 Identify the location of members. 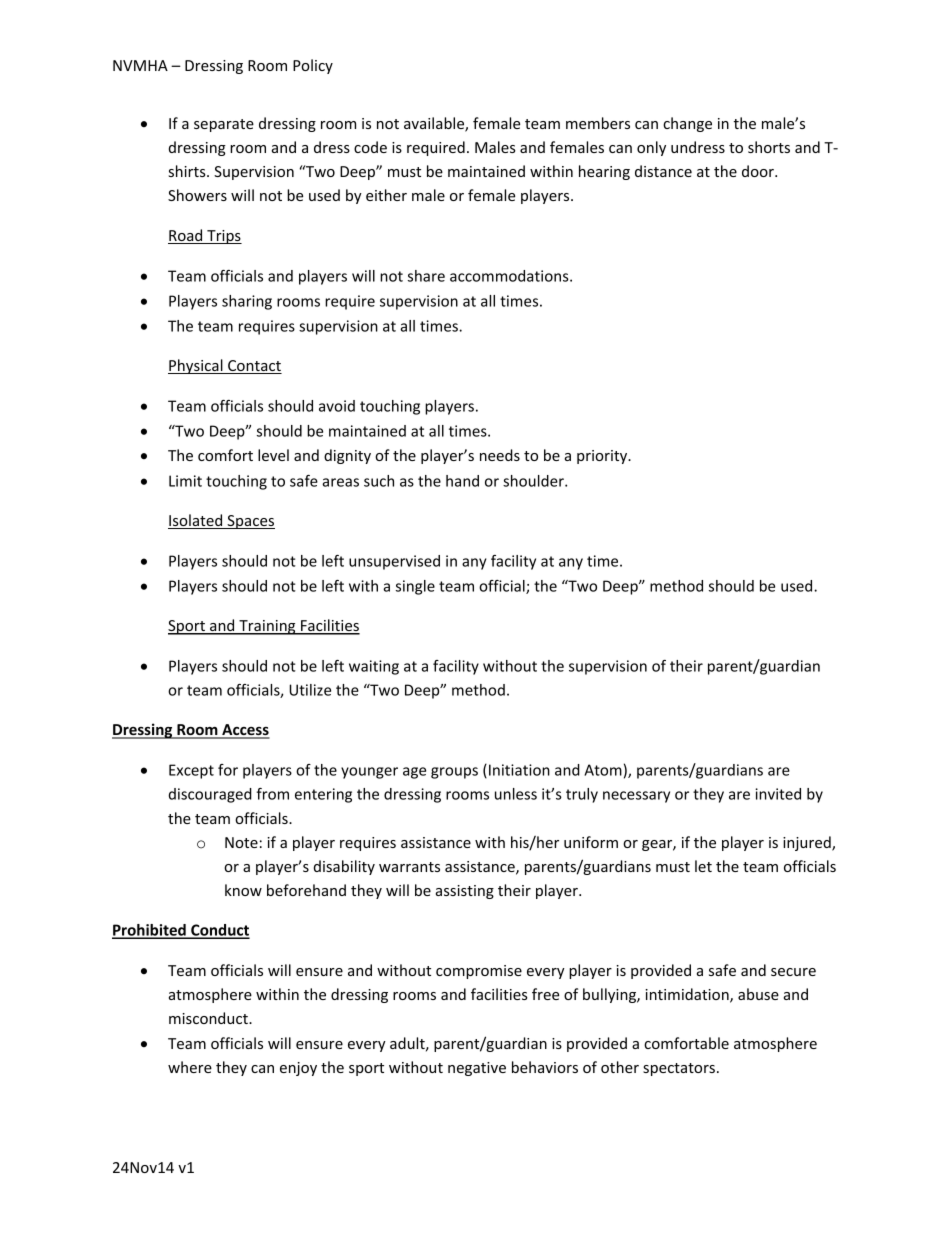
(598, 123).
